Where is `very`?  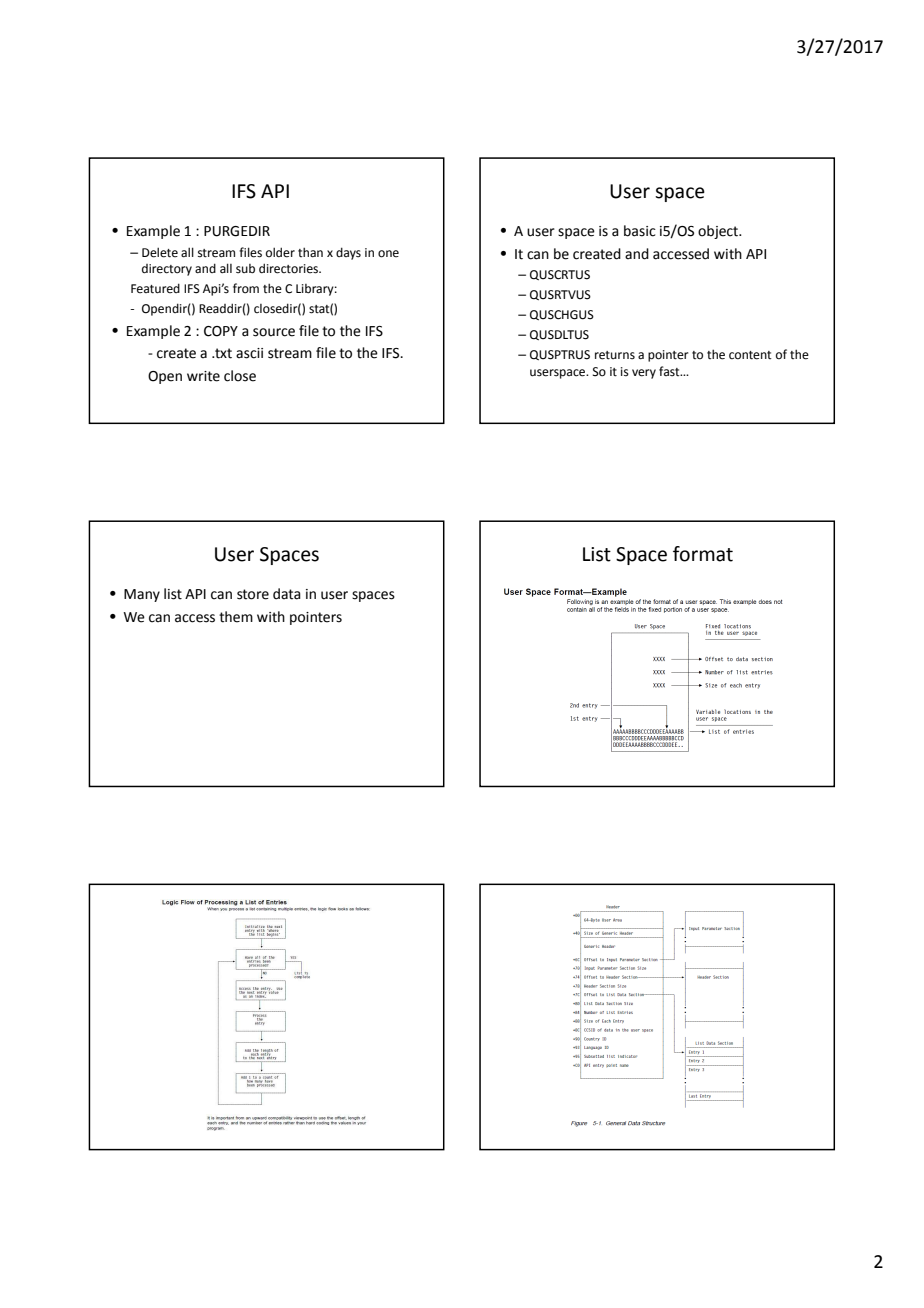 very is located at coordinates (644, 374).
